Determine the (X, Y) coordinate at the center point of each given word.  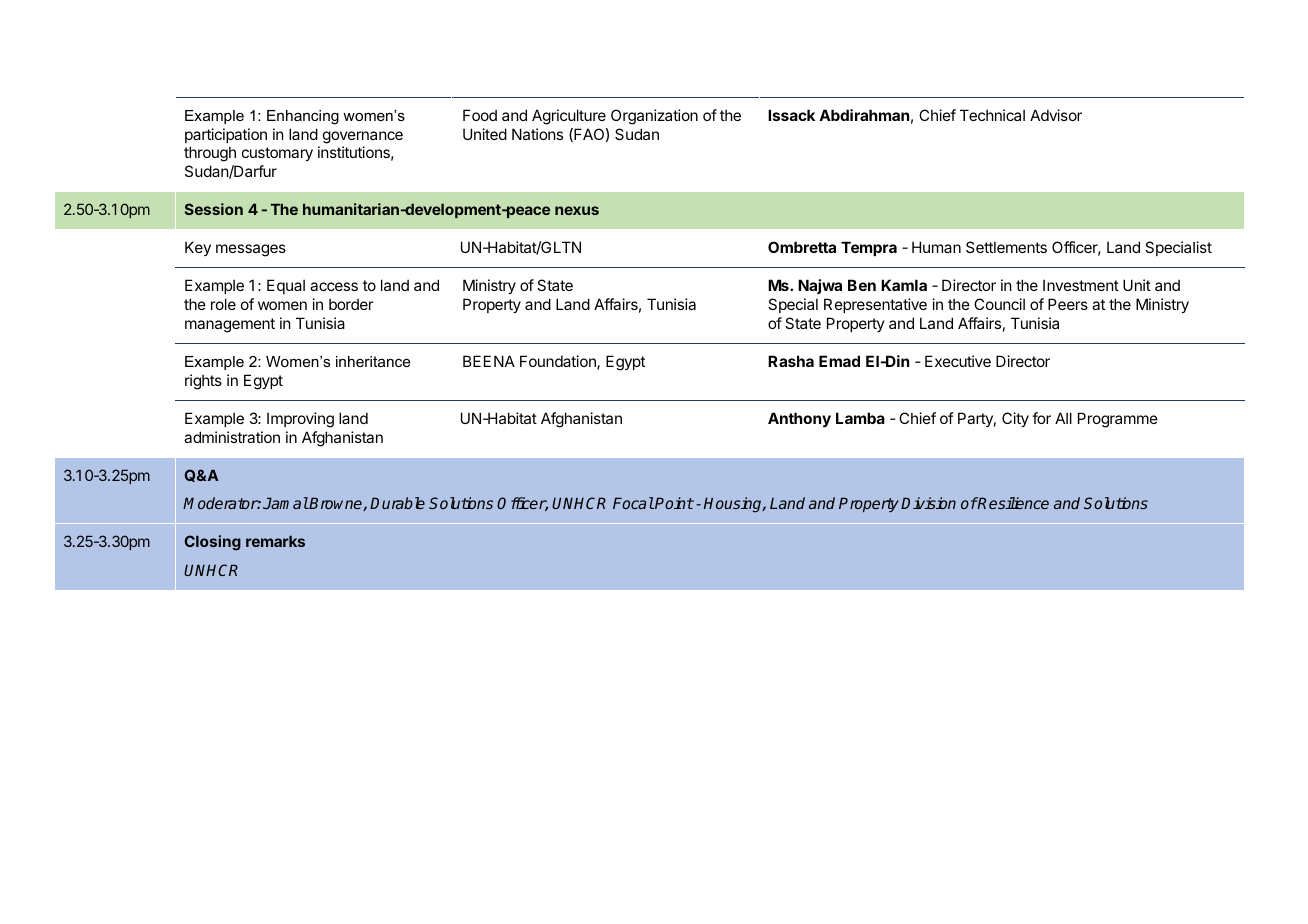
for (1041, 418)
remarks (275, 541)
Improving (300, 420)
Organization (654, 117)
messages (251, 250)
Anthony (799, 419)
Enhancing (303, 117)
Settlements (1006, 247)
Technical (992, 115)
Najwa (820, 286)
